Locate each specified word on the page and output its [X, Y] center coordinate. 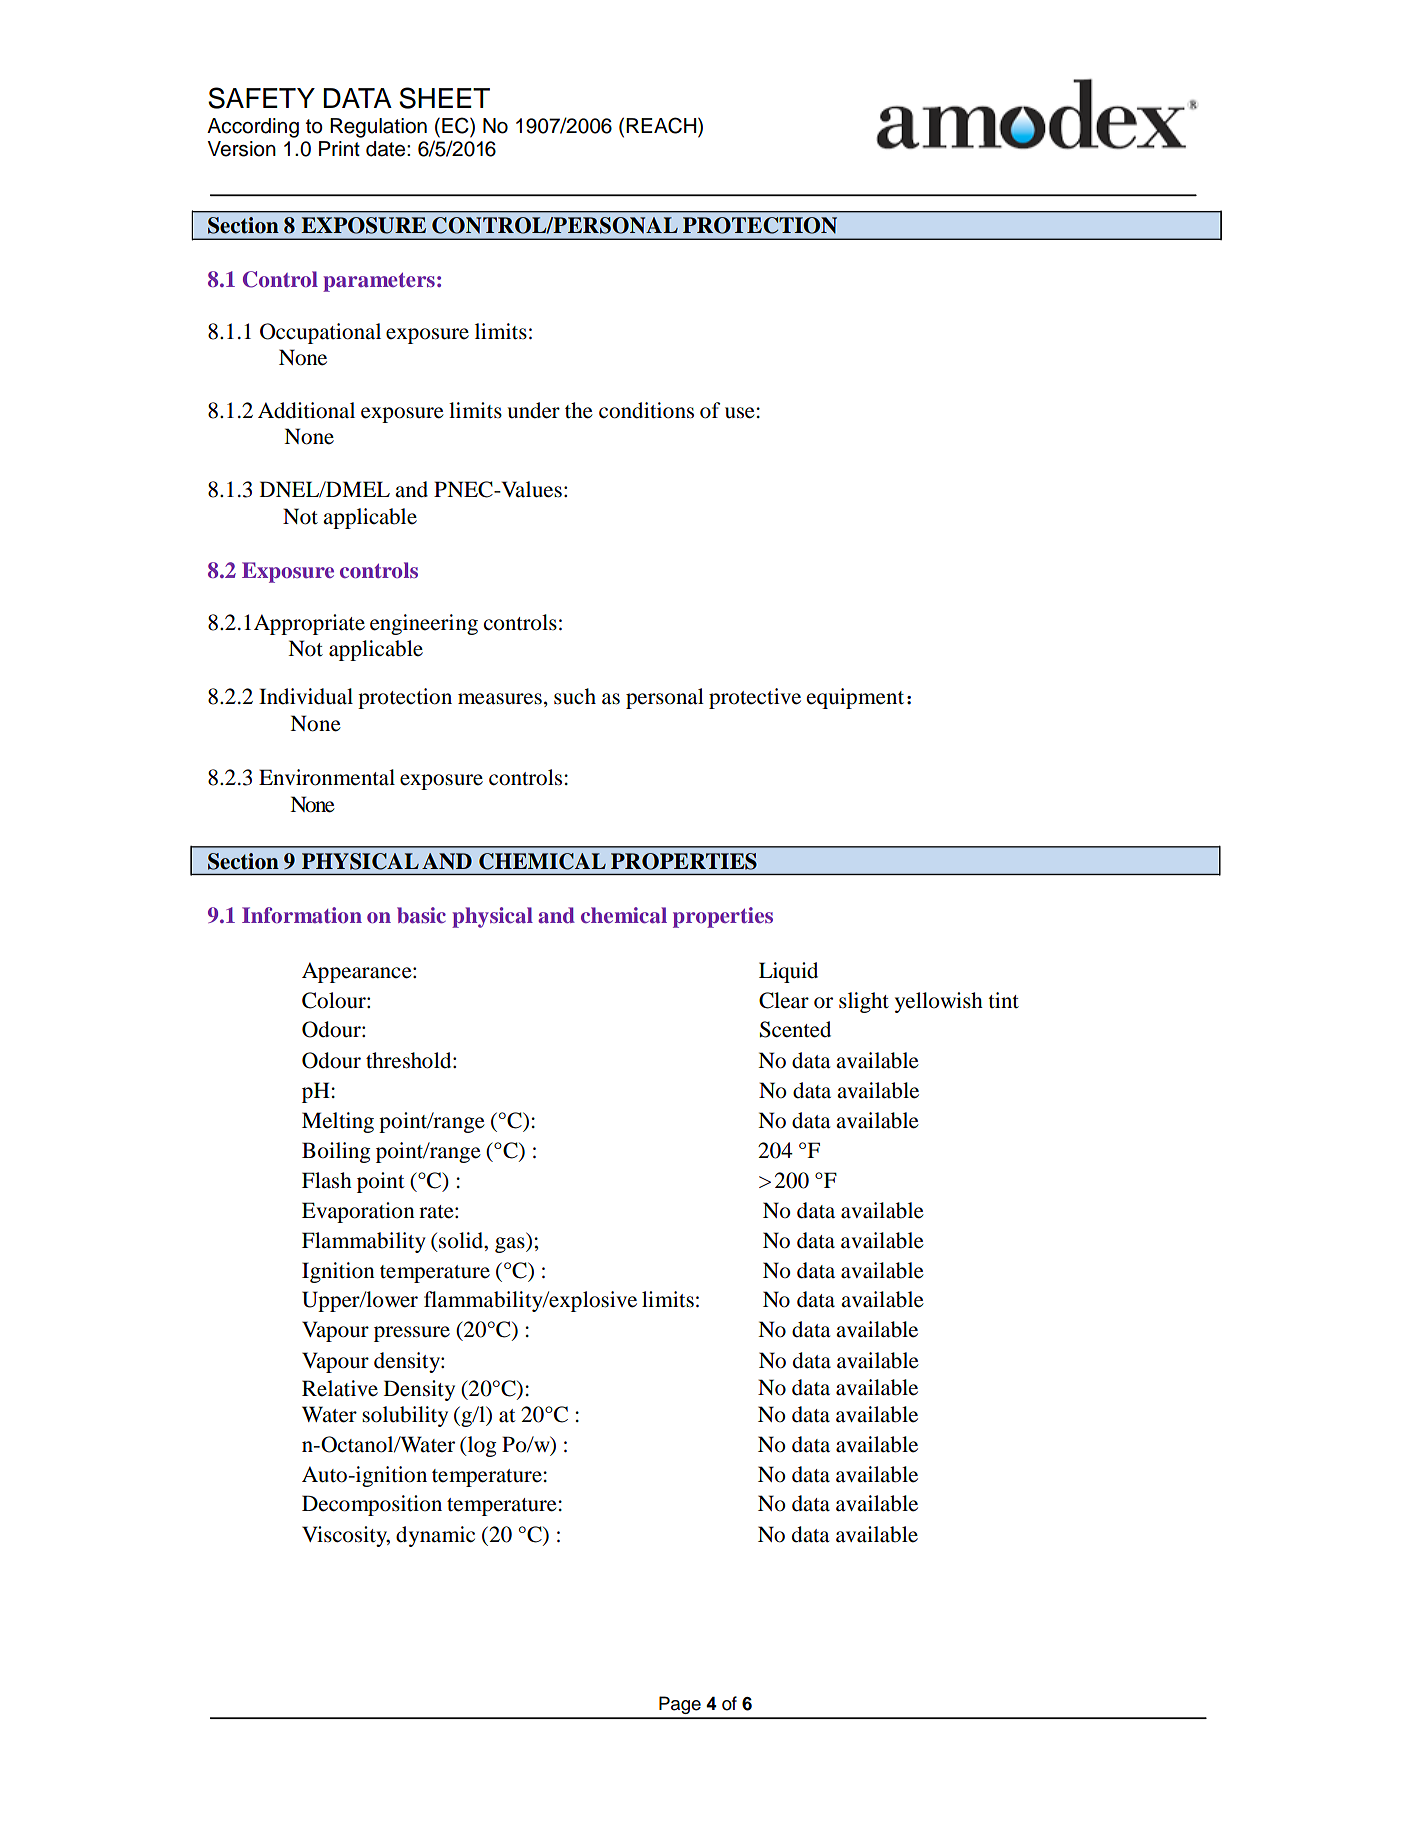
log [480, 1446]
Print [339, 148]
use [740, 413]
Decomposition [372, 1505]
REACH [662, 125]
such [575, 696]
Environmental [327, 777]
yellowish [939, 1002]
